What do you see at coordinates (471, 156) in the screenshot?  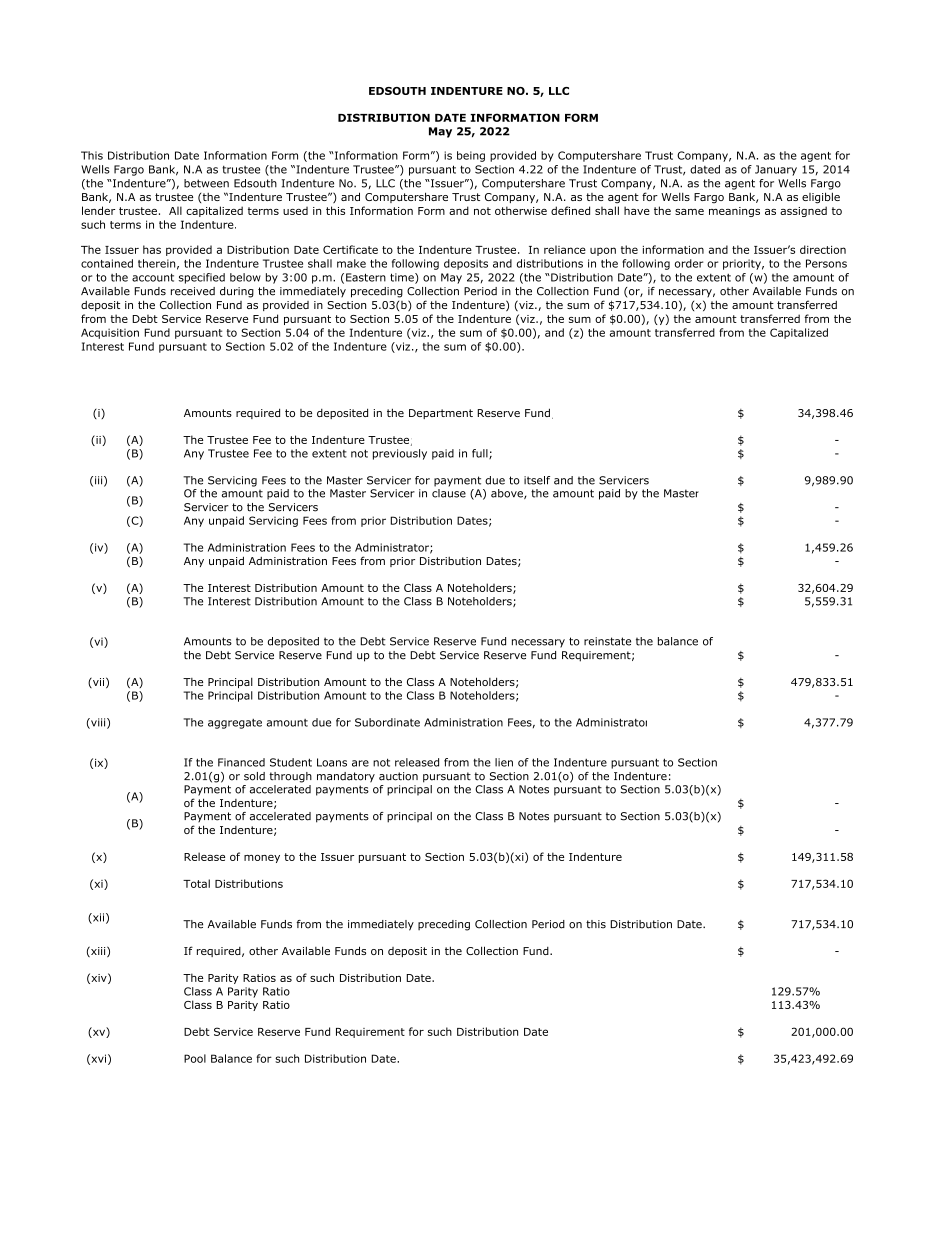 I see `being` at bounding box center [471, 156].
